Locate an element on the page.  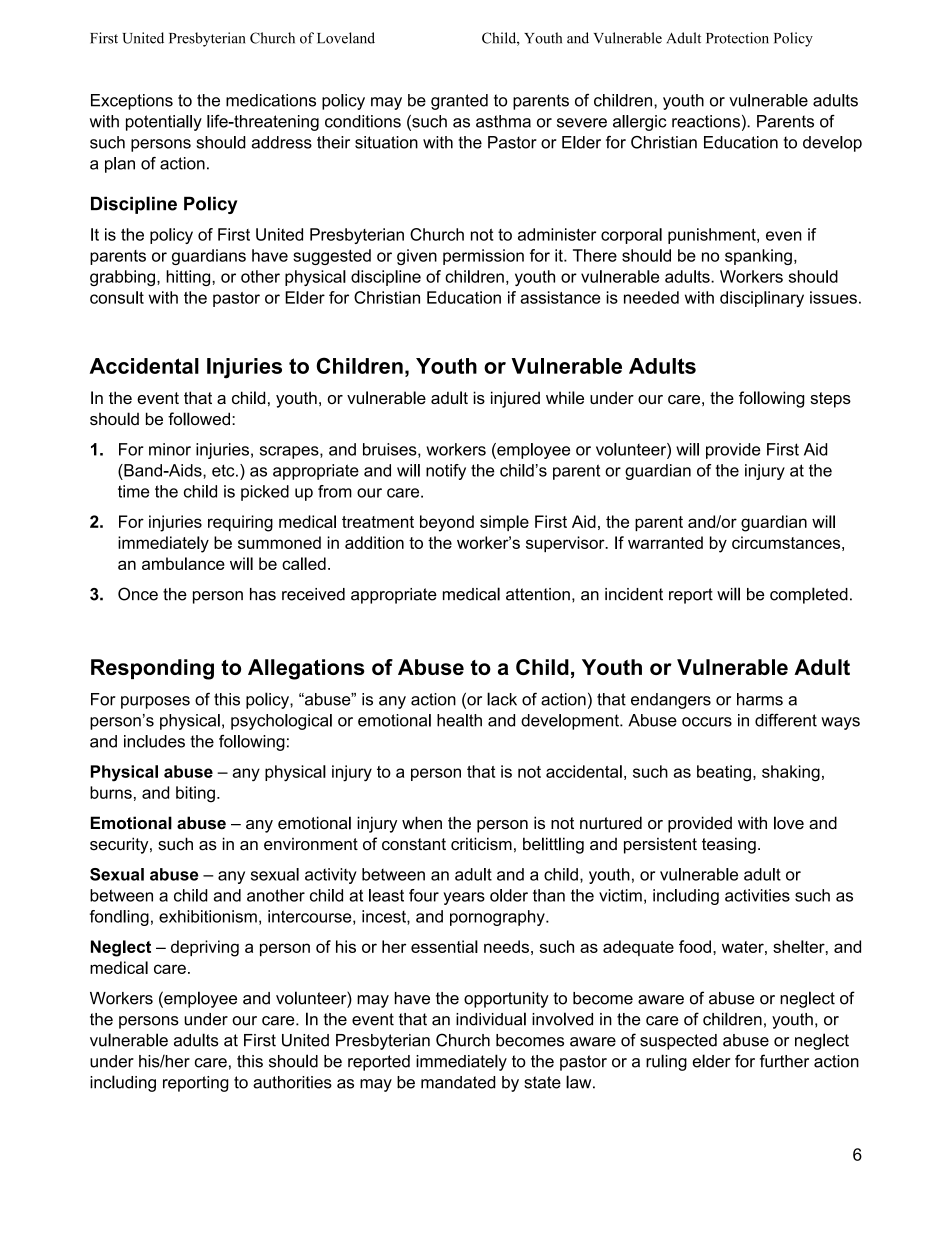
followed is located at coordinates (199, 419).
